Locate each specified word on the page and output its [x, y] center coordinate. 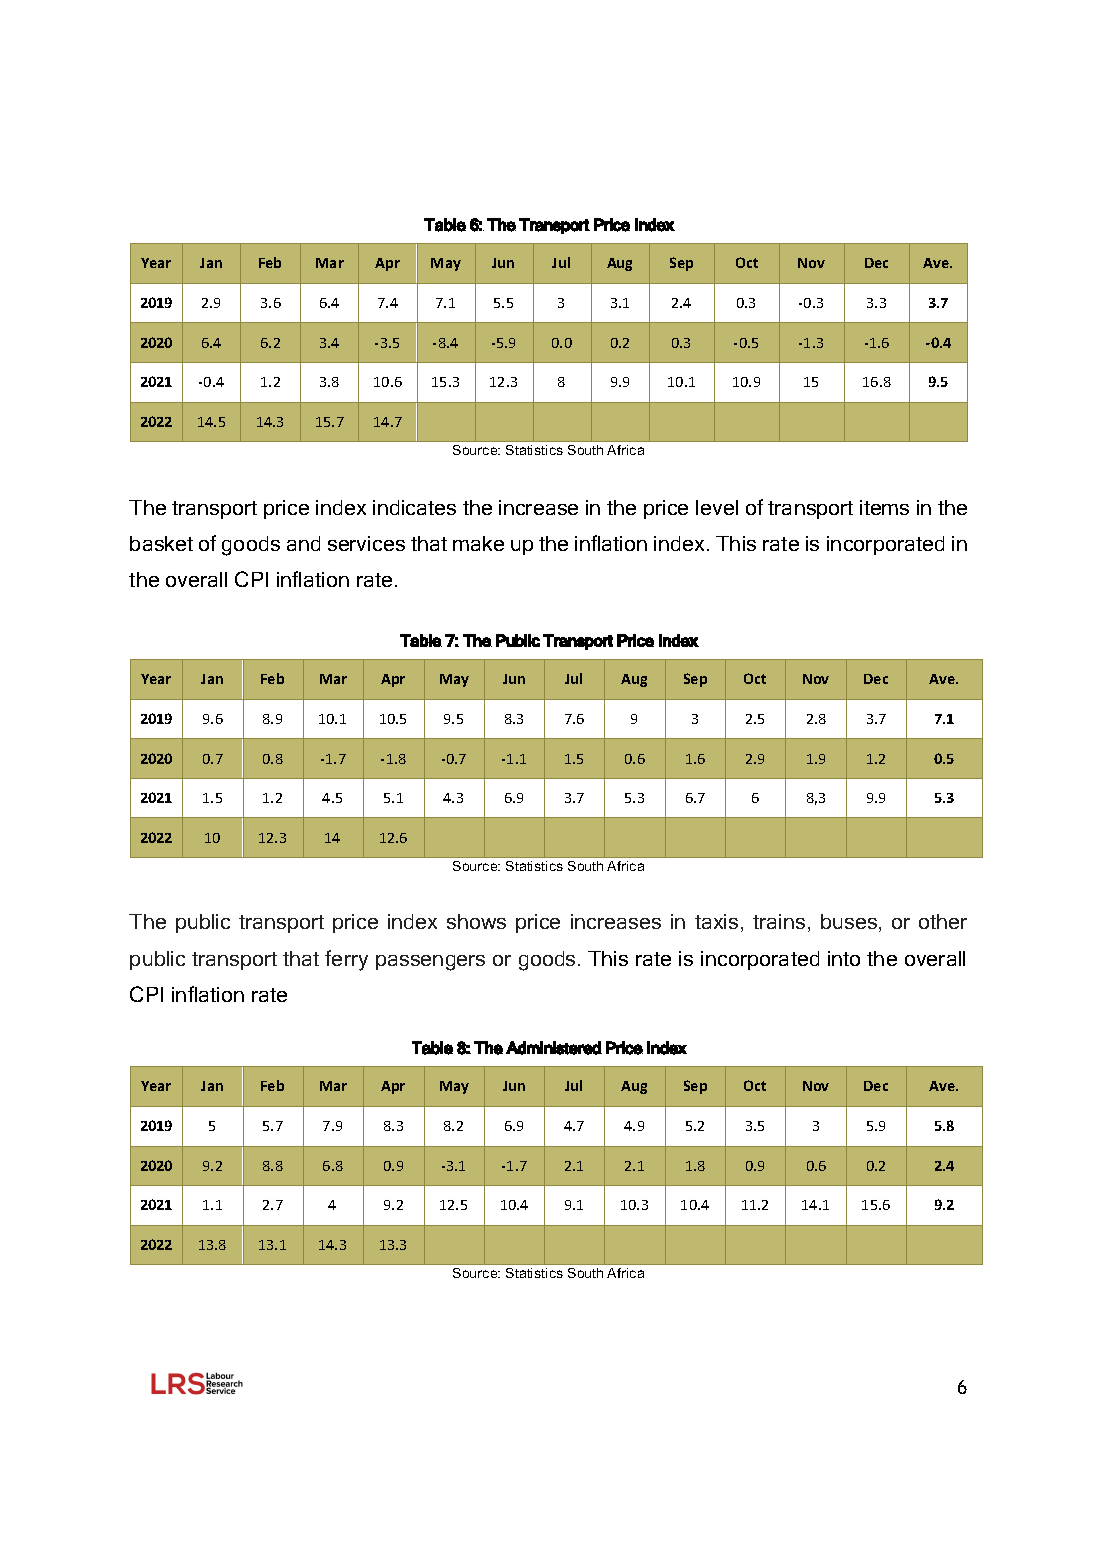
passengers [430, 963]
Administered [554, 1048]
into [844, 958]
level [717, 507]
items [884, 507]
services [366, 543]
